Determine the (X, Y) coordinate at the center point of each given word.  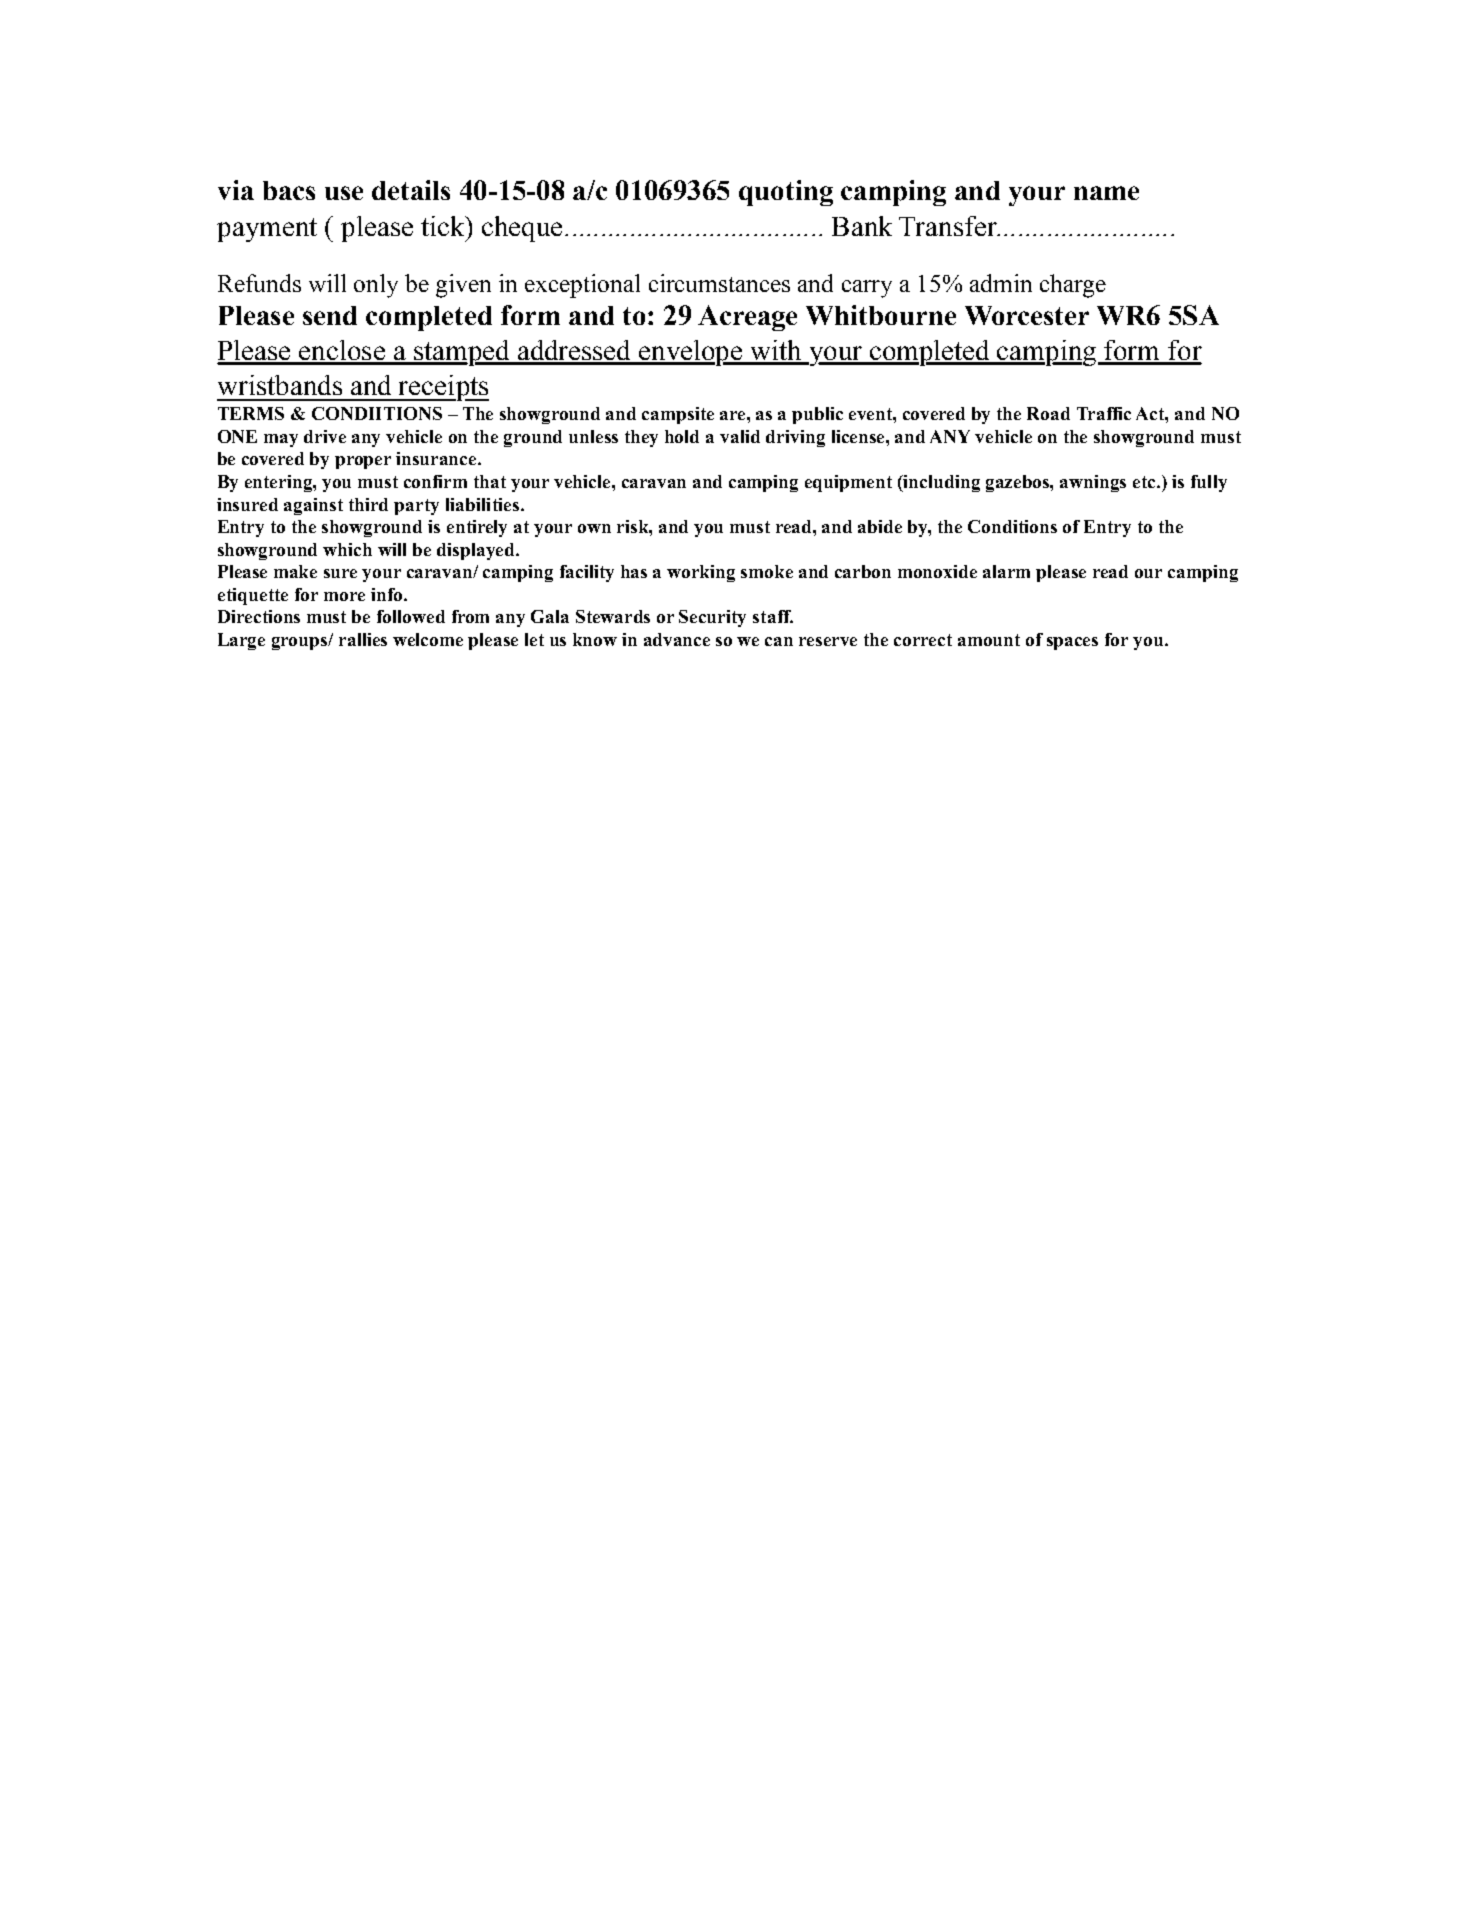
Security (712, 618)
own (594, 528)
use (344, 193)
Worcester (1027, 315)
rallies (363, 639)
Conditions (1012, 526)
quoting (786, 193)
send (330, 315)
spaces (1072, 643)
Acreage (747, 318)
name (1106, 193)
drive (325, 436)
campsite (678, 415)
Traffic (1104, 413)
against (313, 506)
